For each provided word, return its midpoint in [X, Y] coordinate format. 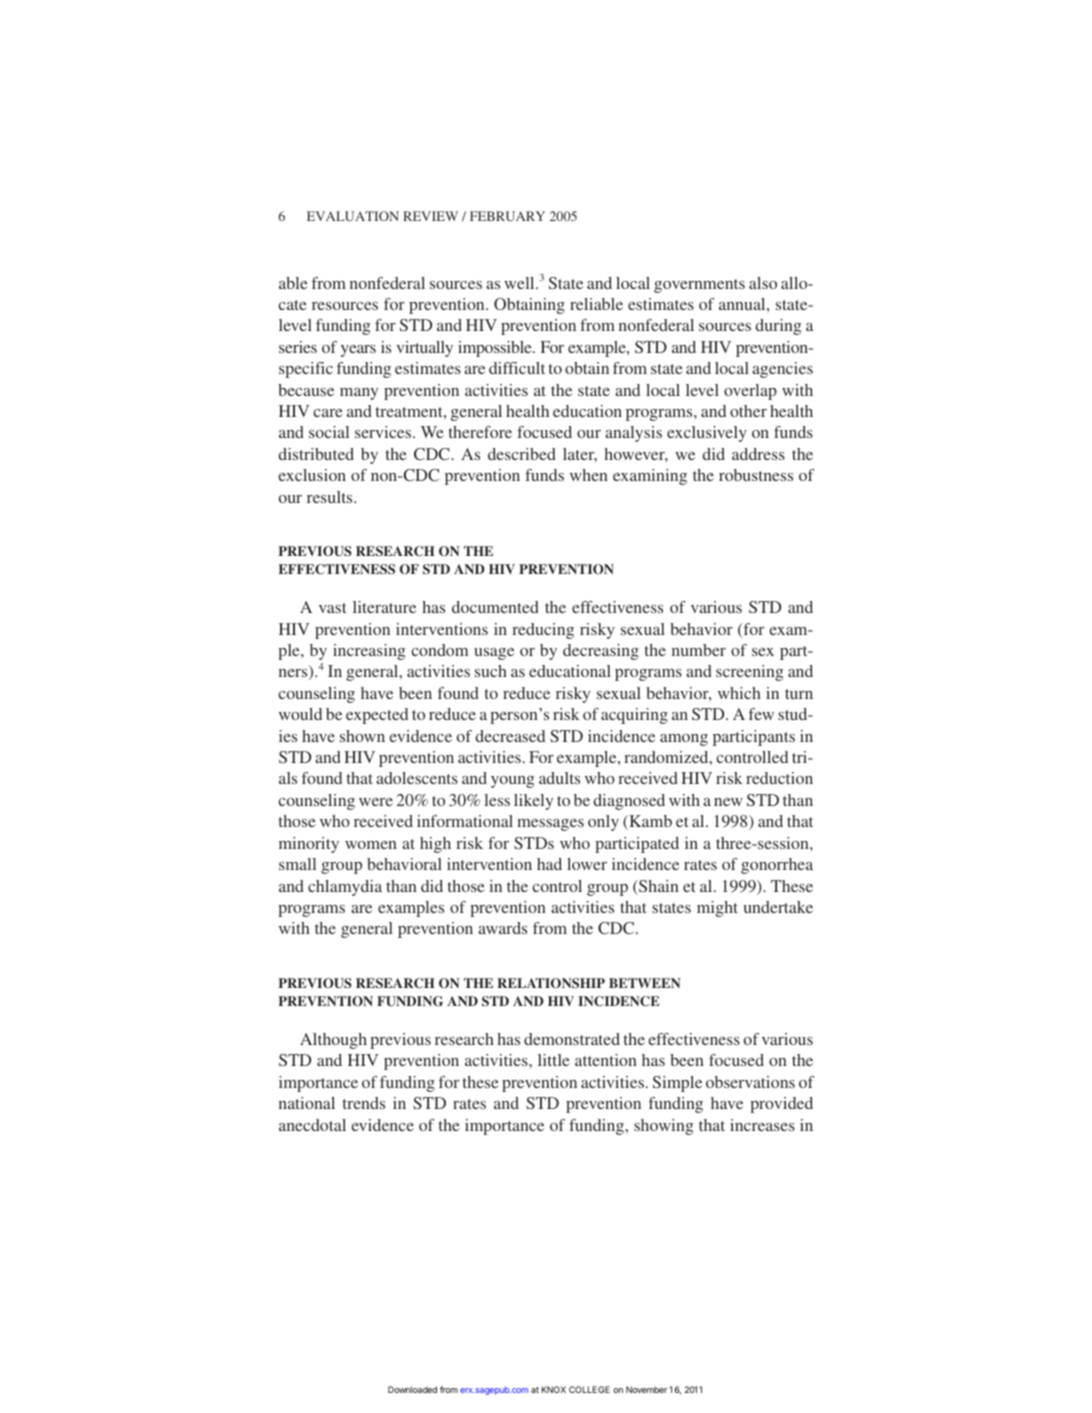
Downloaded [412, 1389]
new [728, 802]
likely [533, 802]
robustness [756, 475]
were [376, 802]
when [589, 475]
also [763, 283]
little [554, 1060]
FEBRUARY [507, 216]
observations [750, 1082]
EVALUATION [353, 216]
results [331, 497]
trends [364, 1103]
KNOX [553, 1389]
